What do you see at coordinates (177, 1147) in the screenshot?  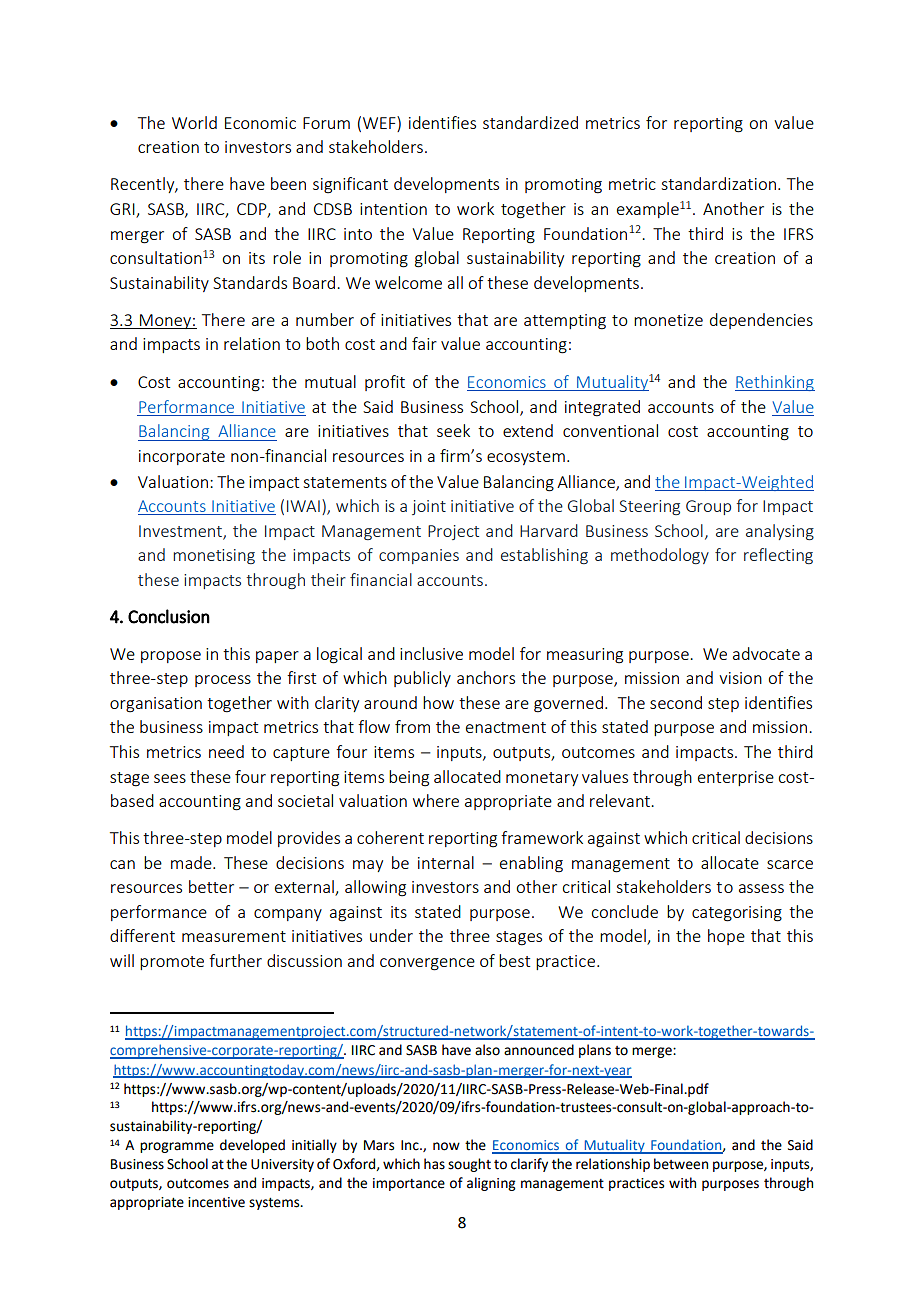 I see `programme` at bounding box center [177, 1147].
